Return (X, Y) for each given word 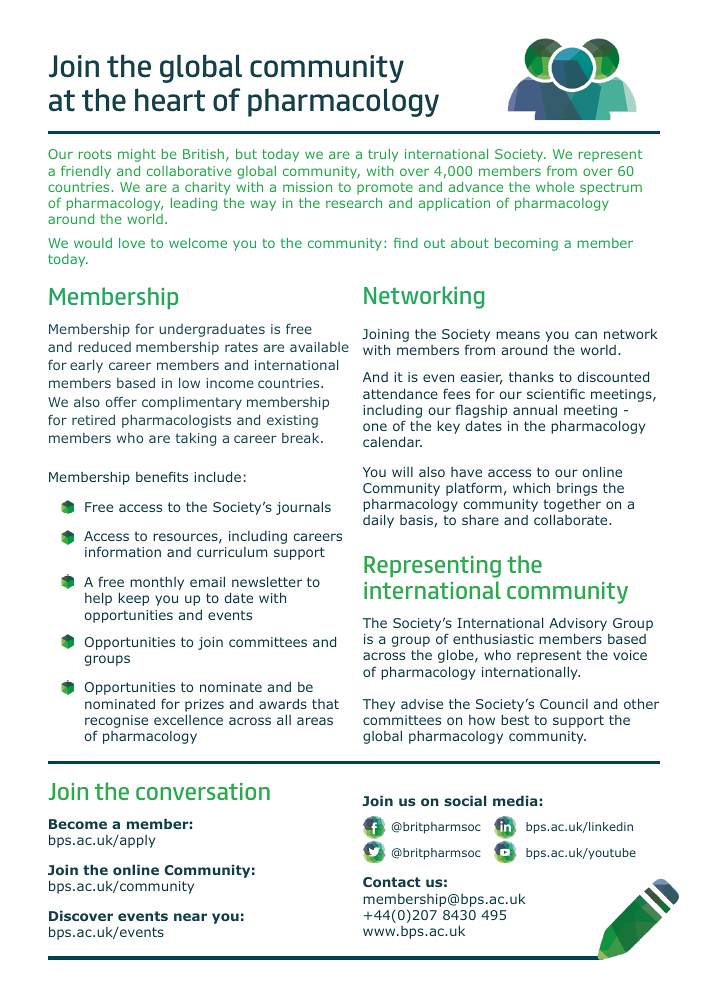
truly (383, 155)
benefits (162, 476)
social (465, 800)
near (190, 917)
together (572, 506)
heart (170, 100)
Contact (392, 882)
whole (555, 187)
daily (378, 521)
